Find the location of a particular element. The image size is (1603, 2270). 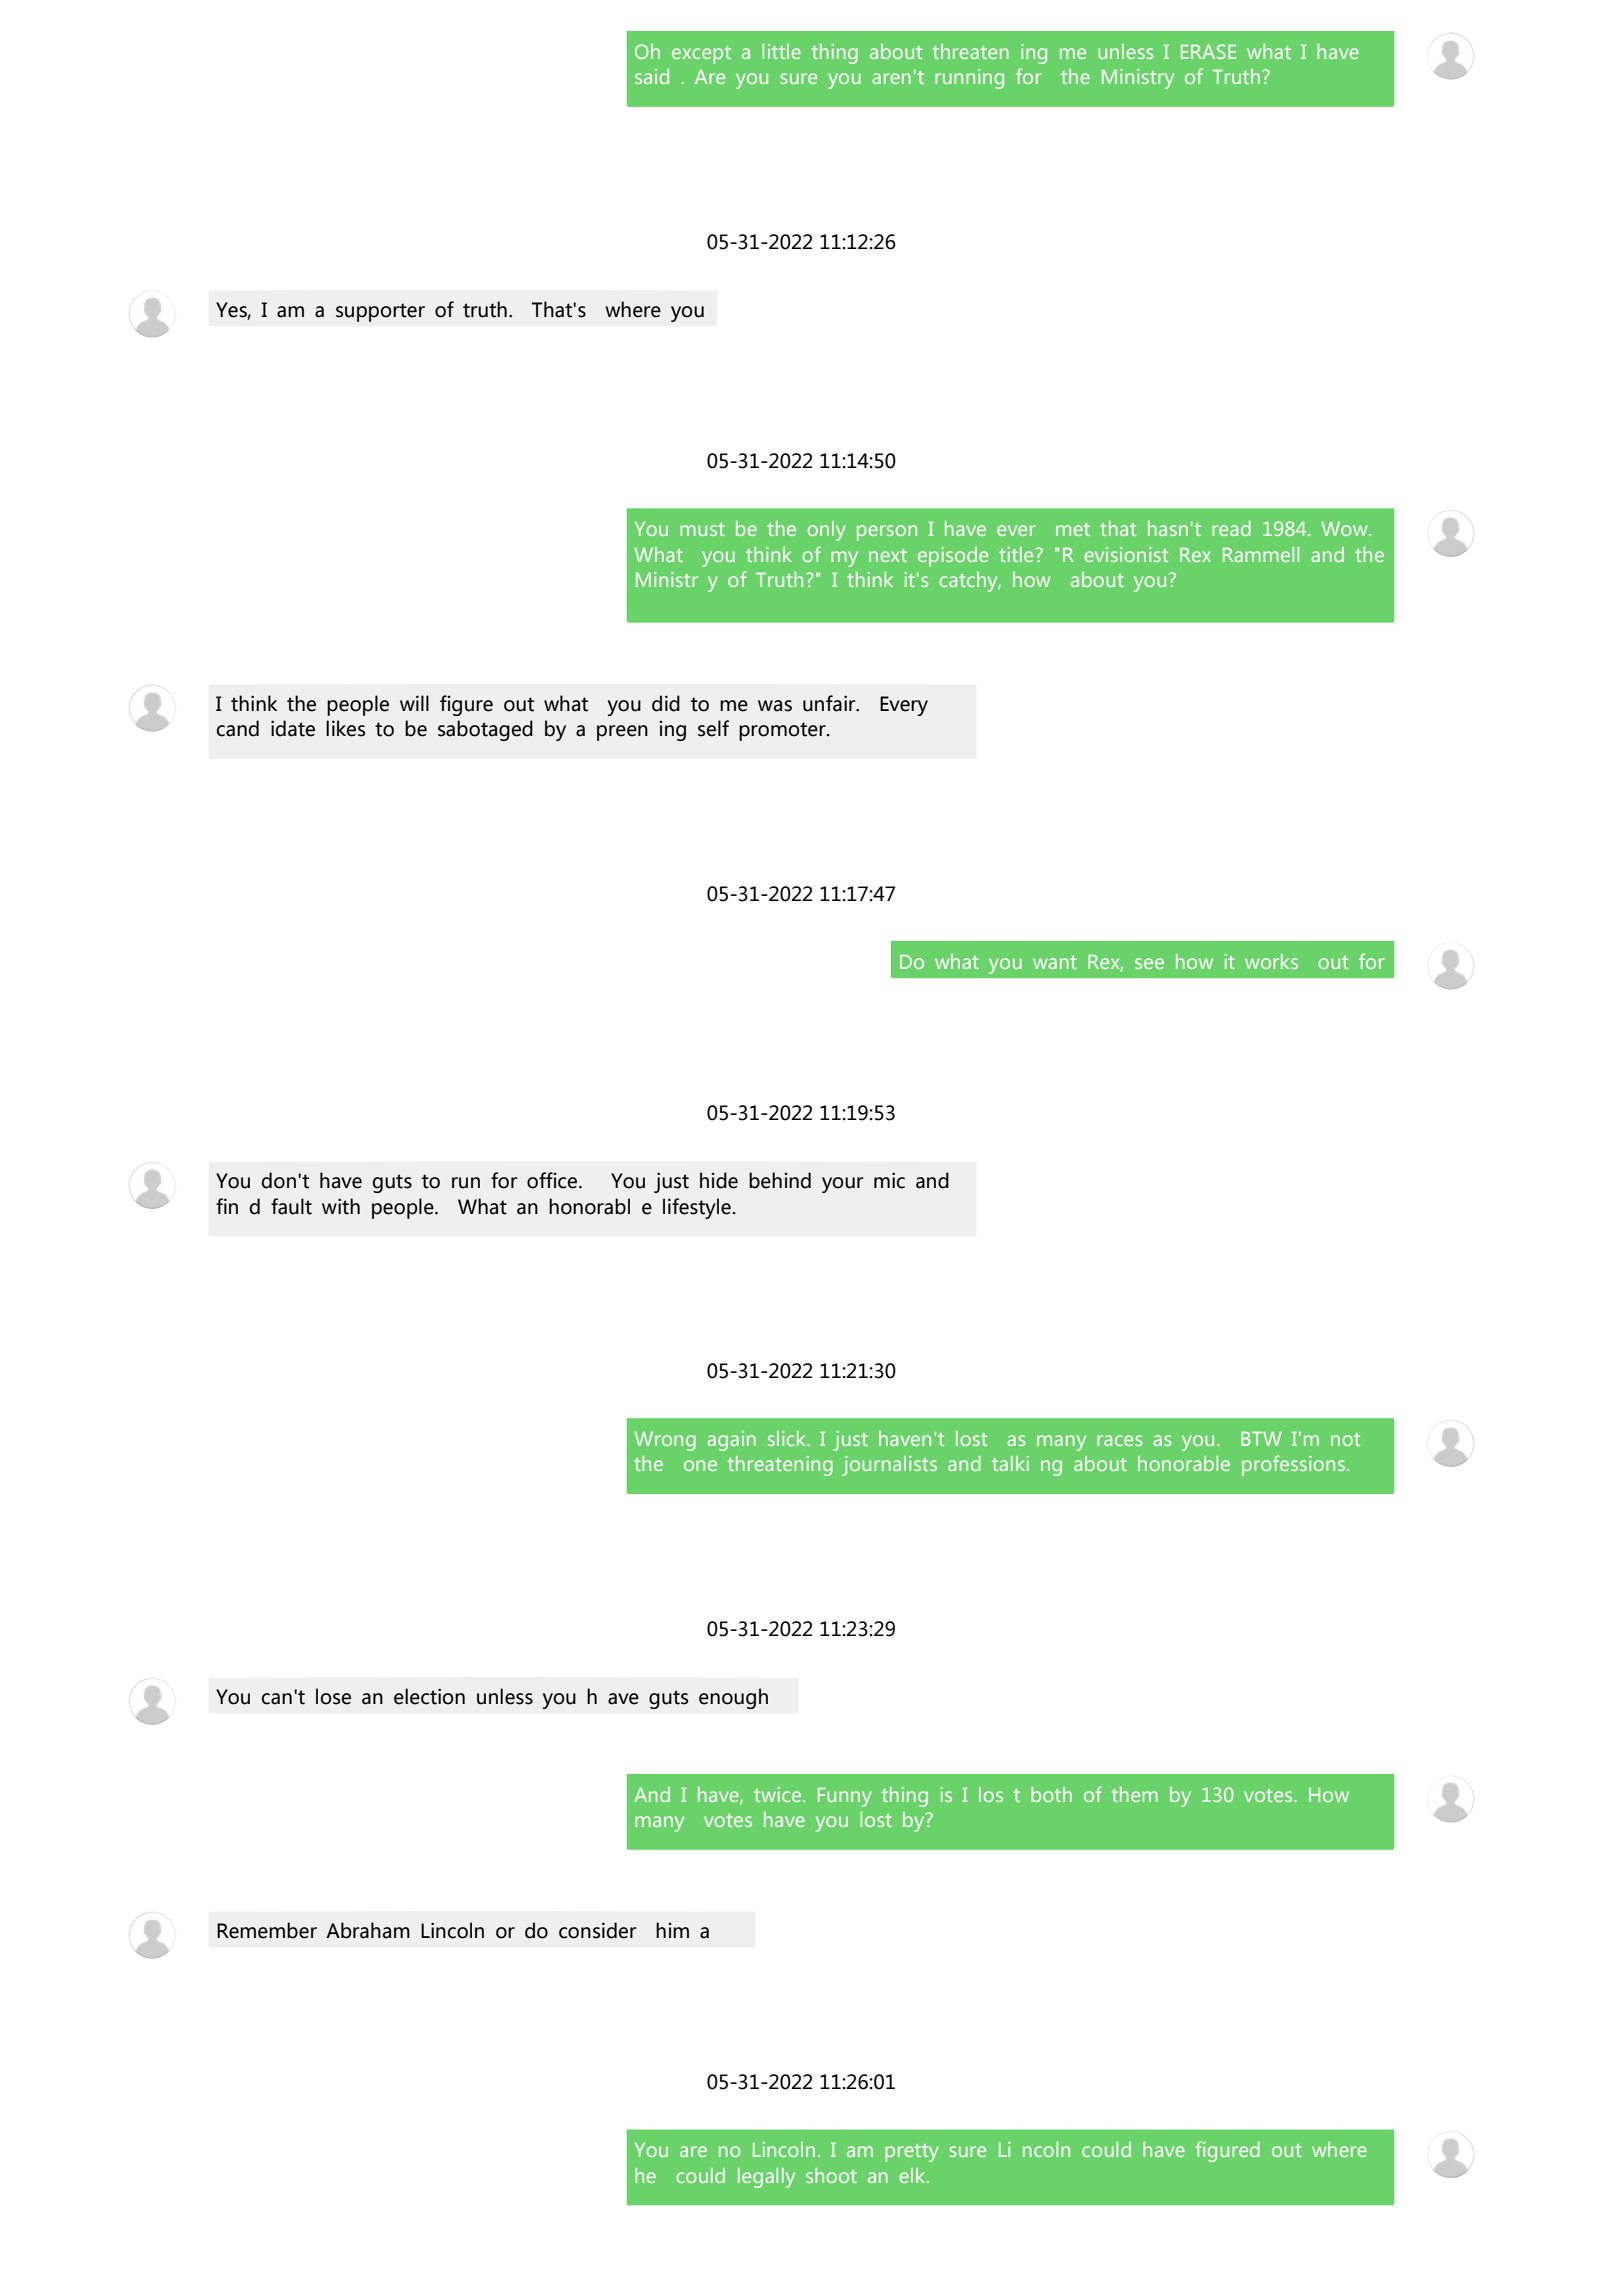

Abraham is located at coordinates (368, 1930).
